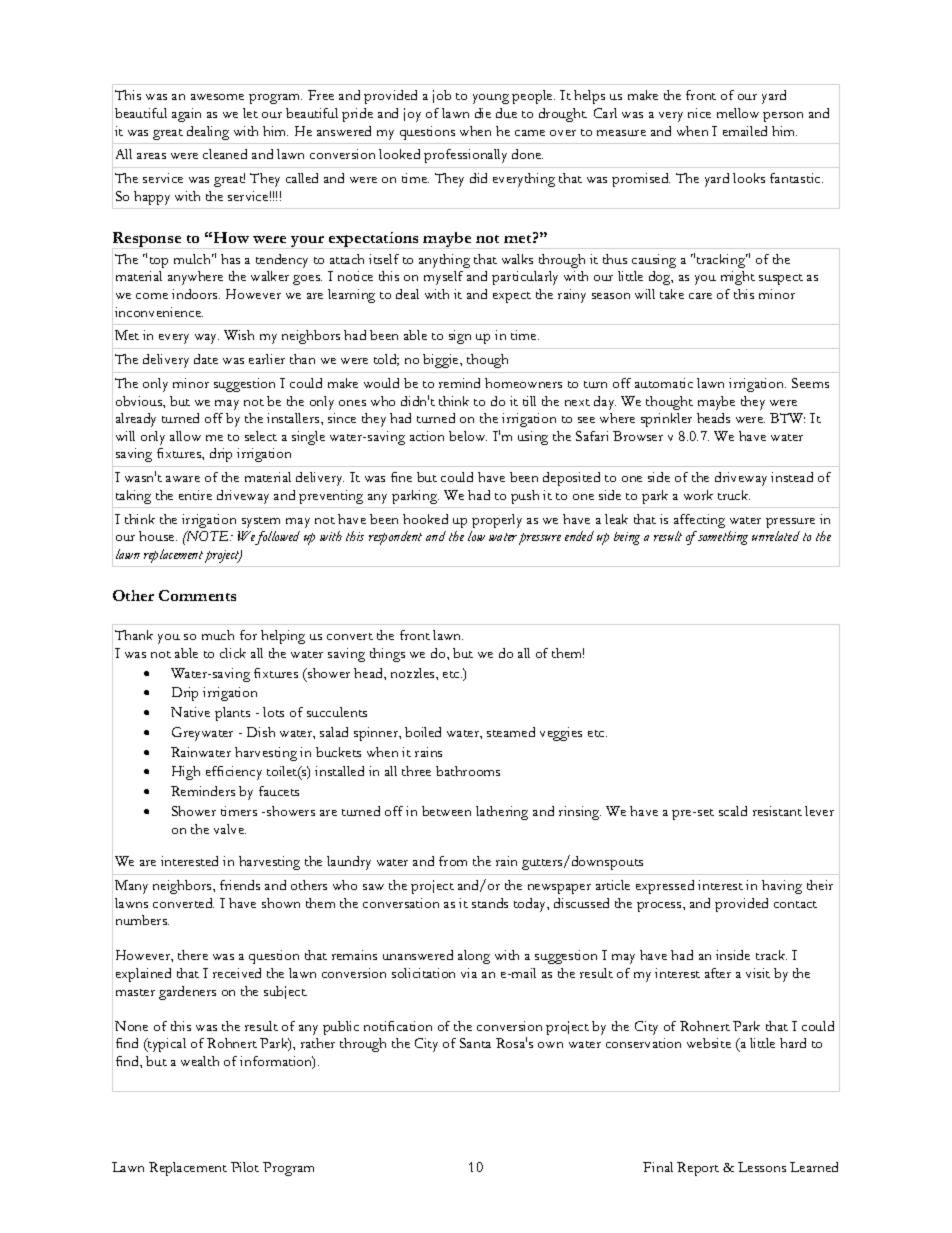 The width and height of the page is (952, 1233). What do you see at coordinates (387, 655) in the page?
I see `things` at bounding box center [387, 655].
